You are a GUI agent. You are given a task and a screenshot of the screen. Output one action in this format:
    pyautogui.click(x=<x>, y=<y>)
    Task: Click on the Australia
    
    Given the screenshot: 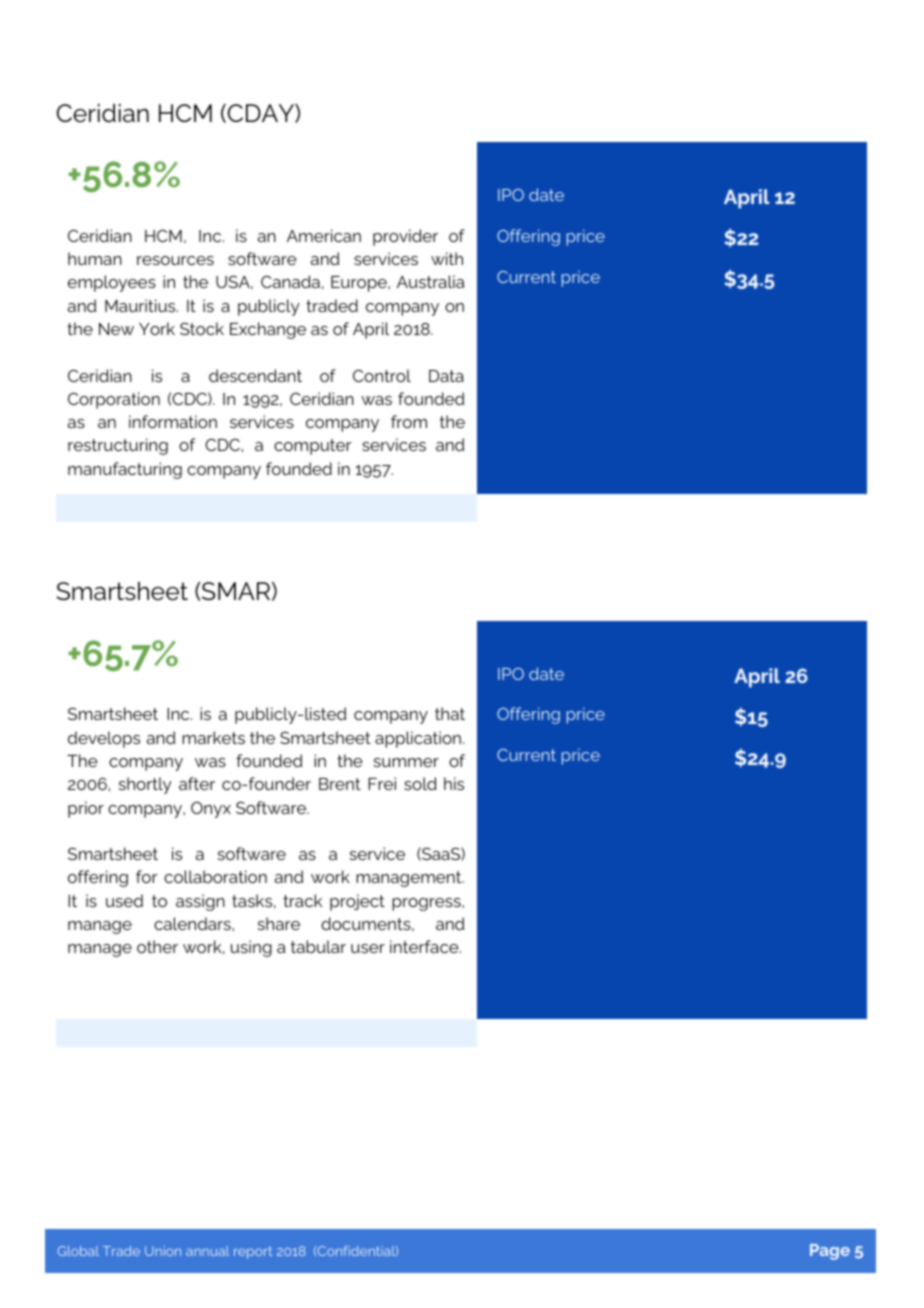 What is the action you would take?
    pyautogui.click(x=431, y=281)
